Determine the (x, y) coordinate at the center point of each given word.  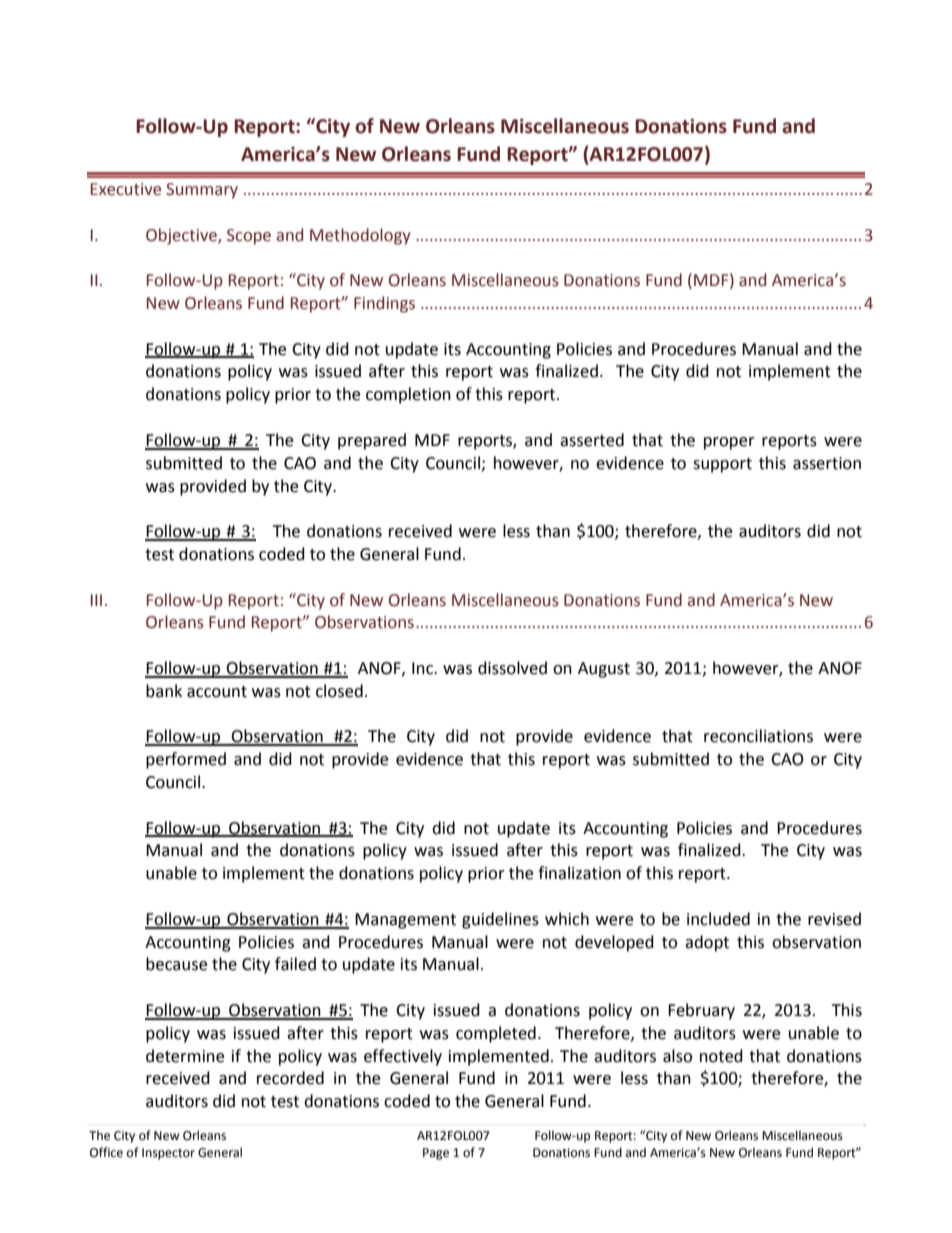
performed (186, 760)
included (718, 919)
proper (729, 443)
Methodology (360, 236)
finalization (579, 873)
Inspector (168, 1154)
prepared (372, 441)
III (96, 600)
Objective (182, 236)
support (722, 465)
